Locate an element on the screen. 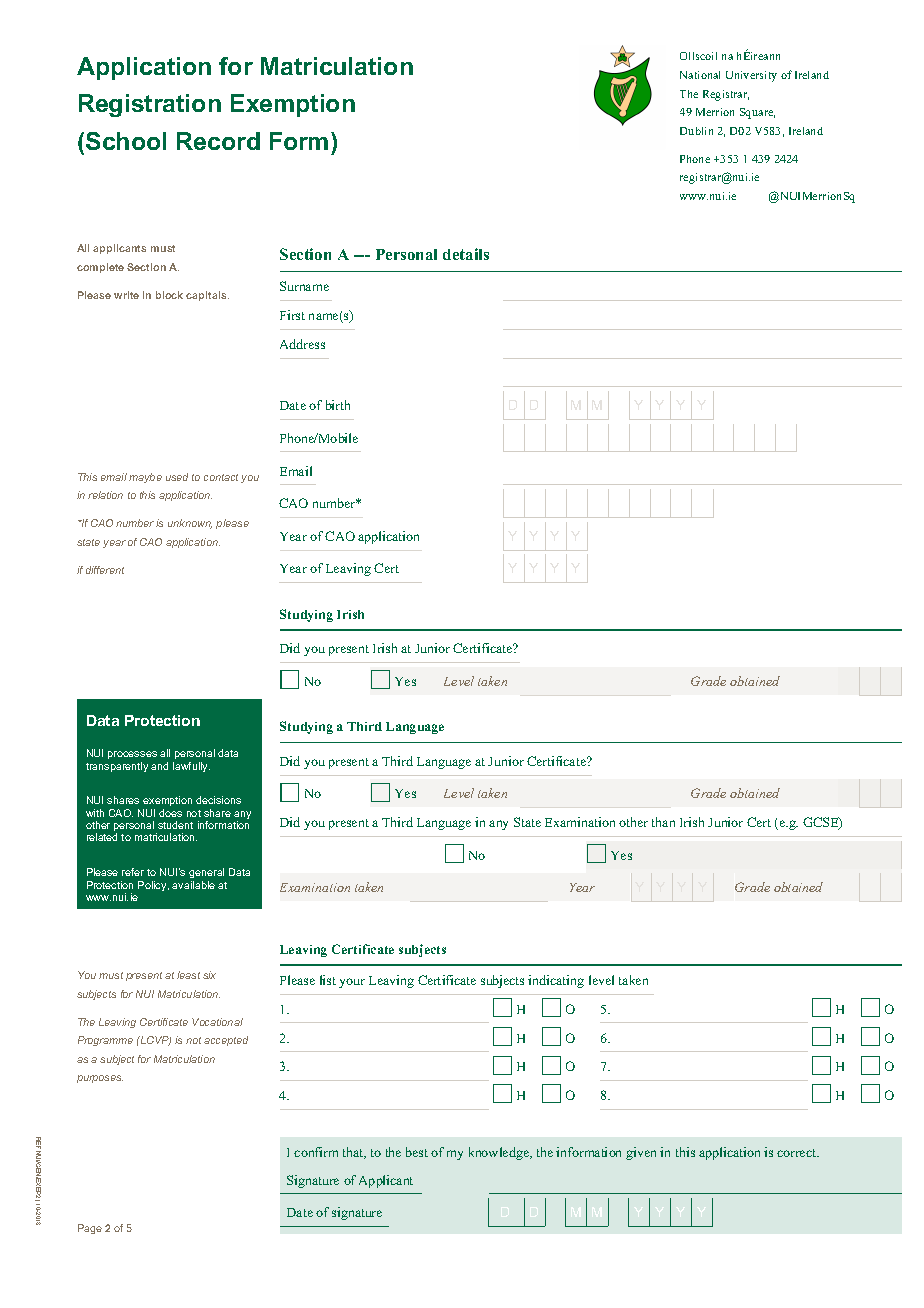 The width and height of the screenshot is (924, 1308). Record is located at coordinates (218, 141).
